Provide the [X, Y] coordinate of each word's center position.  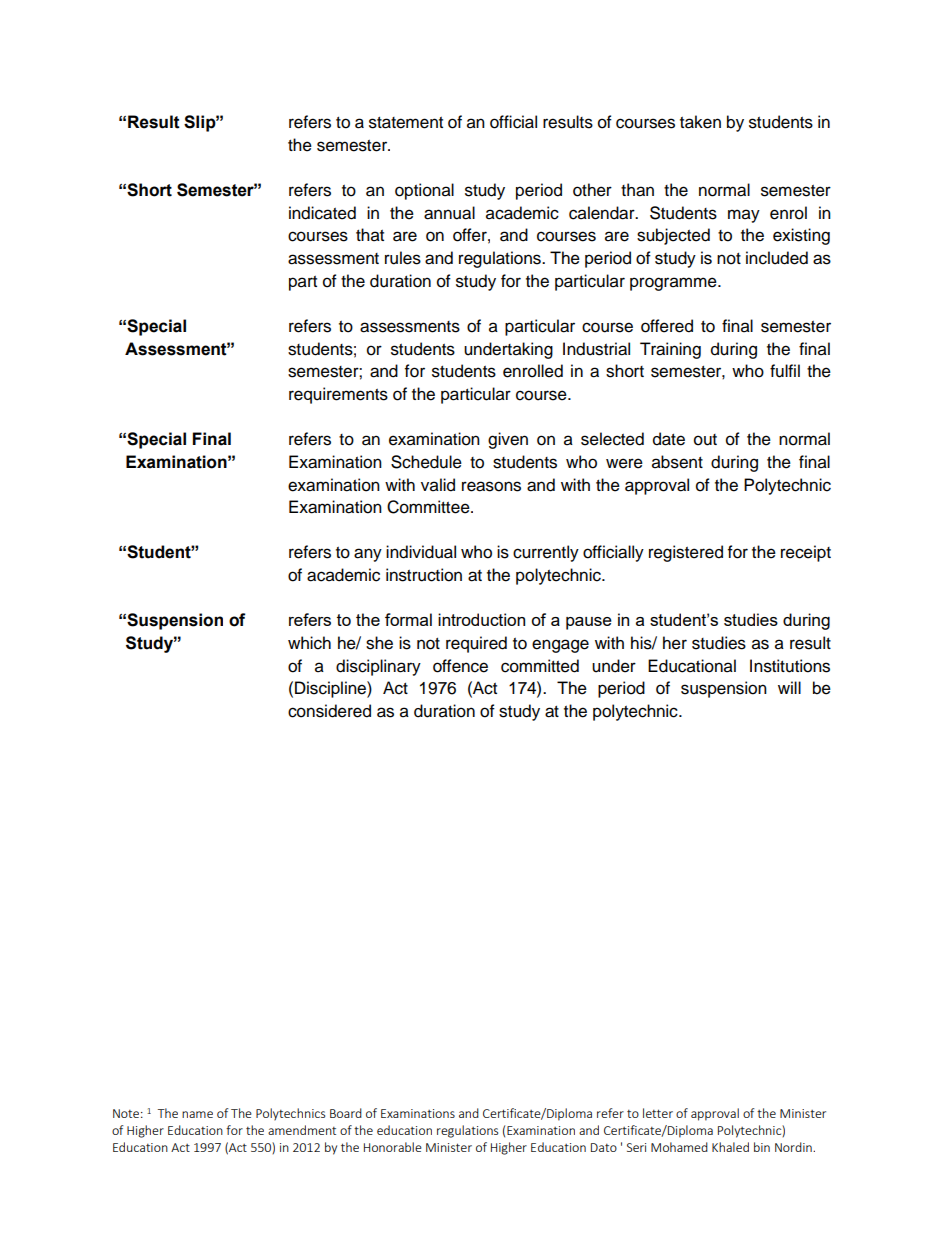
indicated [322, 213]
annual [449, 213]
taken [700, 122]
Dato [604, 1147]
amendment [302, 1130]
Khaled [730, 1147]
